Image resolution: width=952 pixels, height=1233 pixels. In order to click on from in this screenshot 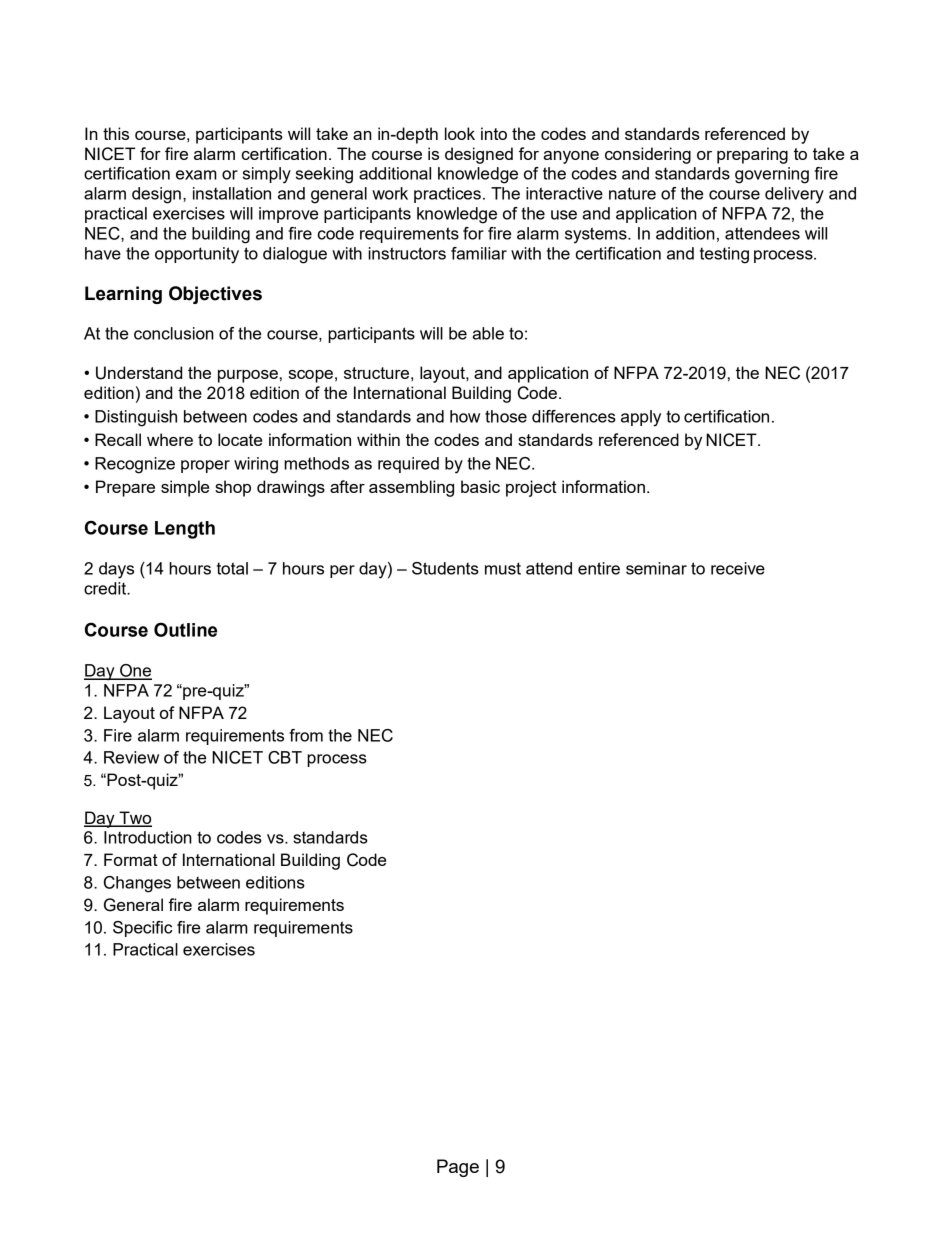, I will do `click(306, 735)`.
